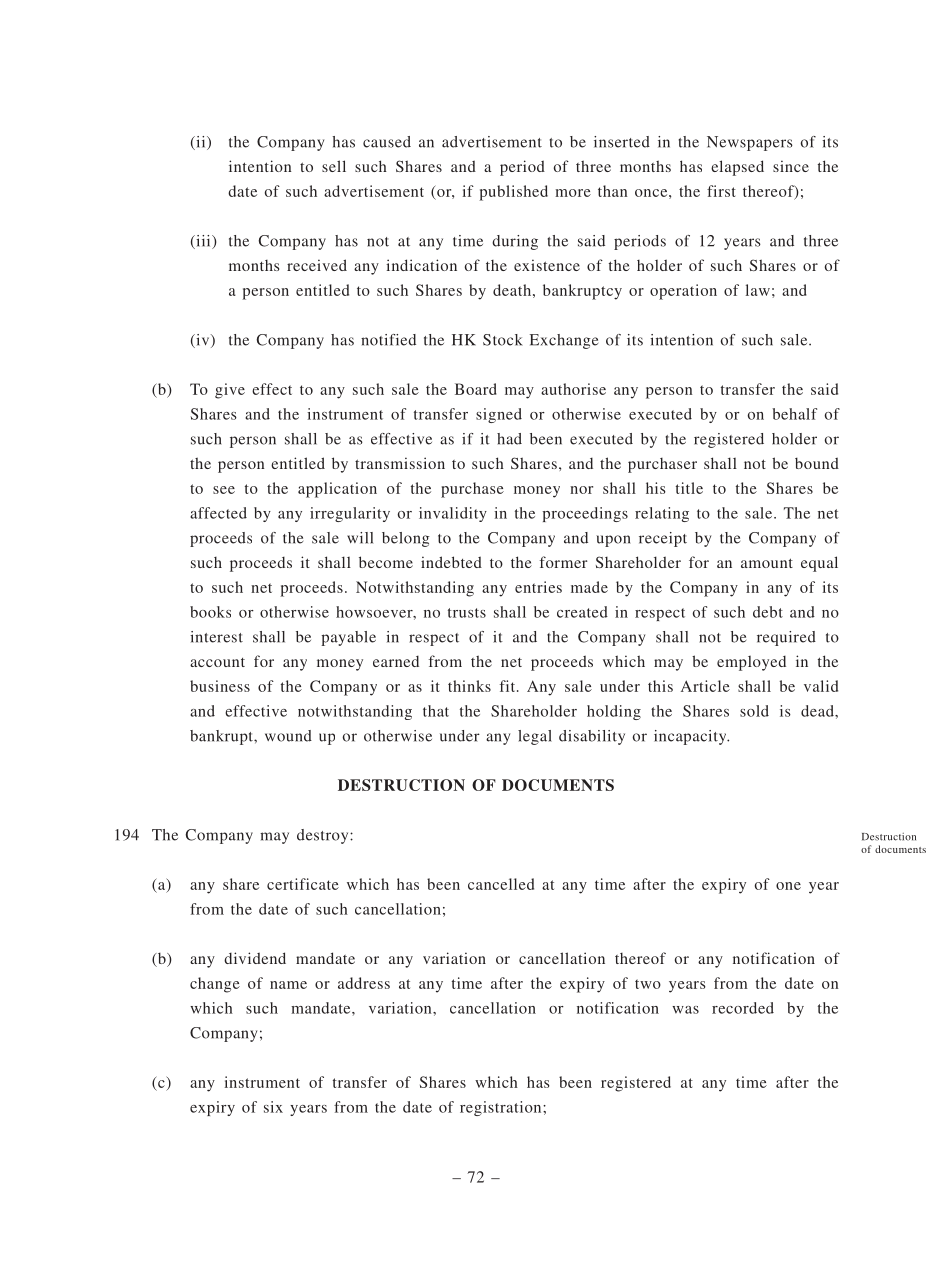 This screenshot has width=952, height=1270. I want to click on sell, so click(334, 166).
